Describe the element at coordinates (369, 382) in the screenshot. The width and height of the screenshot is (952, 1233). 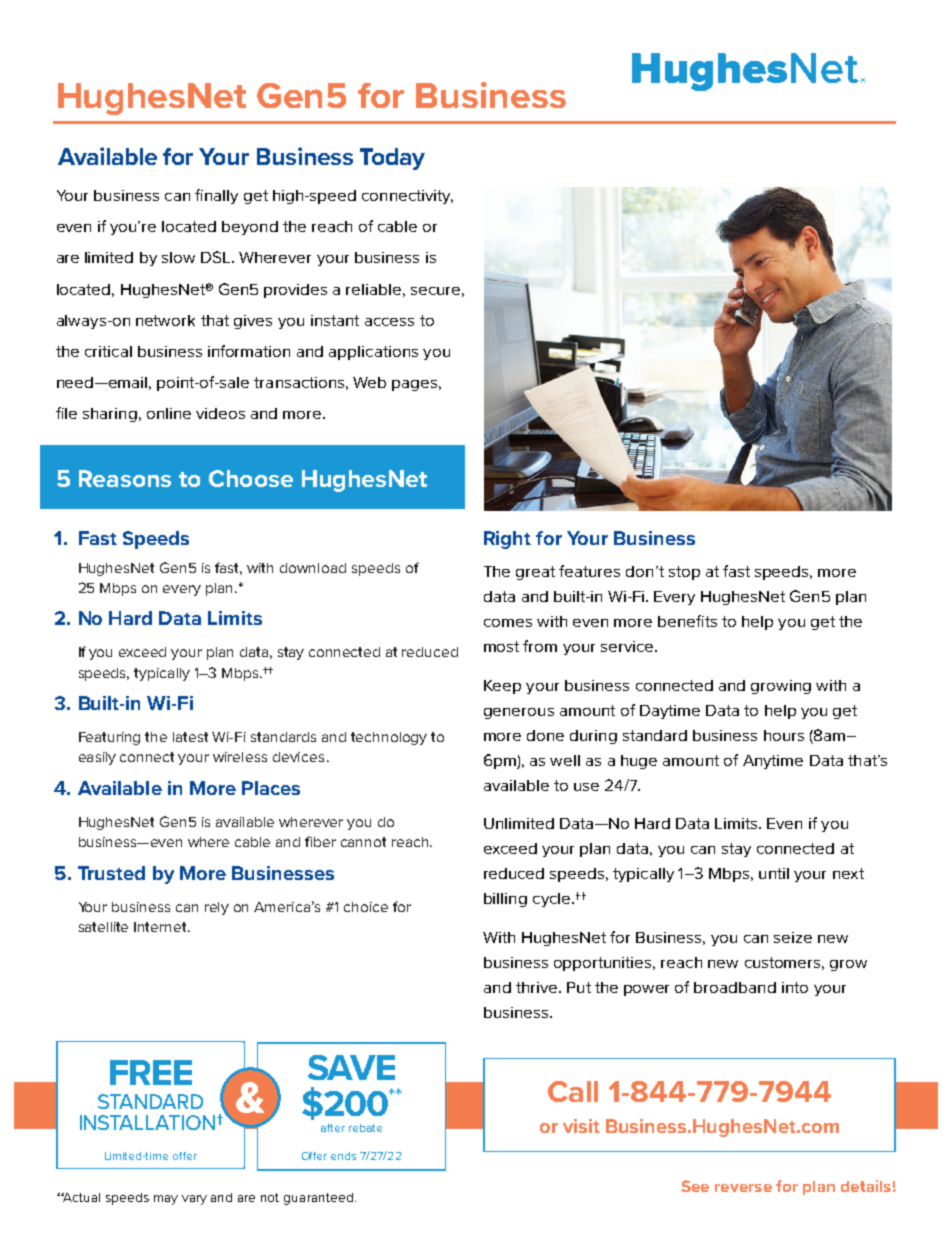
I see `Web` at that location.
